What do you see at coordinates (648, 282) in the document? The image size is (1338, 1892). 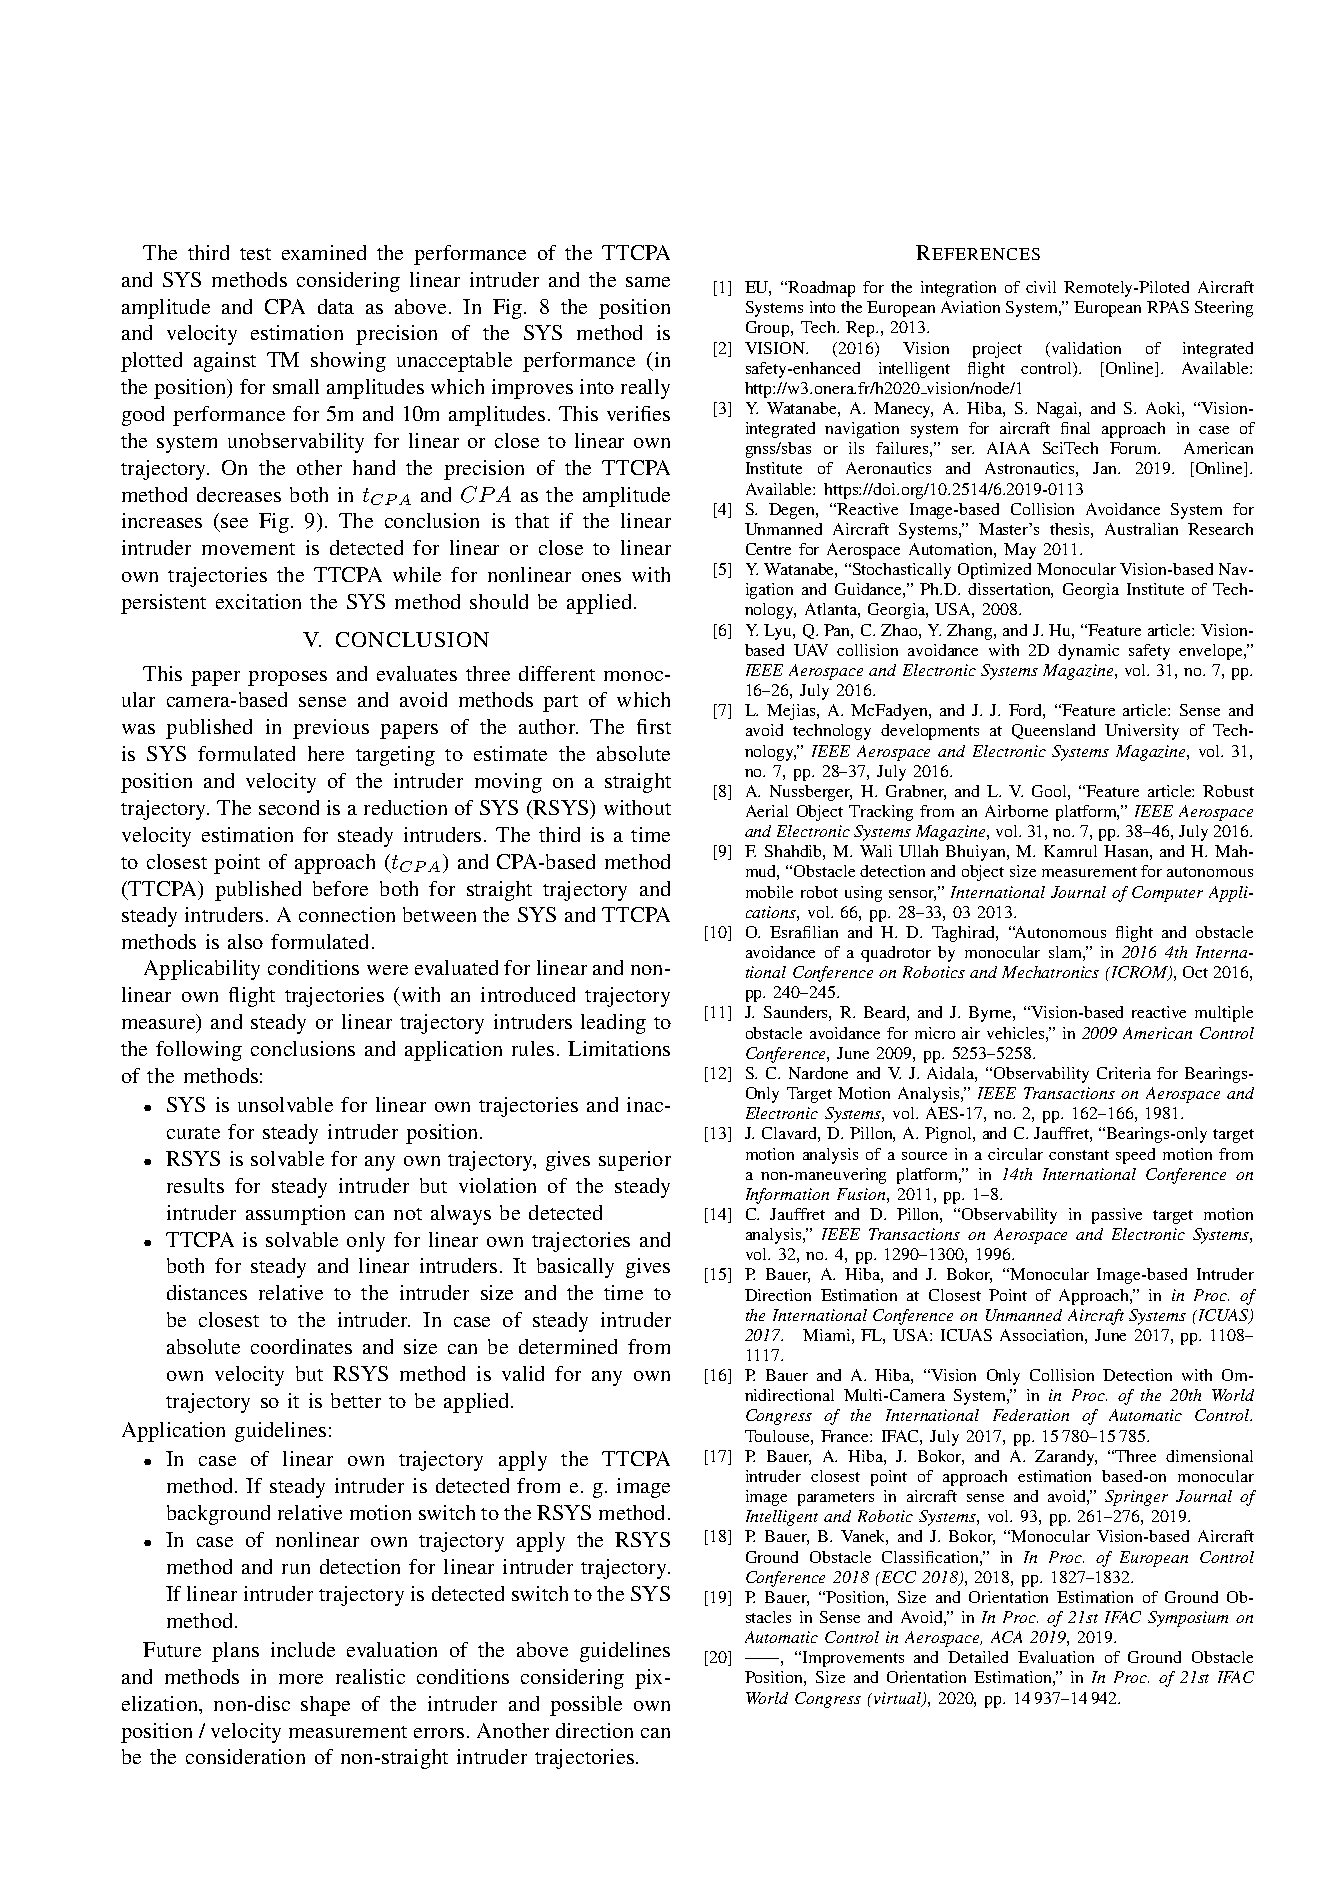 I see `same` at bounding box center [648, 282].
